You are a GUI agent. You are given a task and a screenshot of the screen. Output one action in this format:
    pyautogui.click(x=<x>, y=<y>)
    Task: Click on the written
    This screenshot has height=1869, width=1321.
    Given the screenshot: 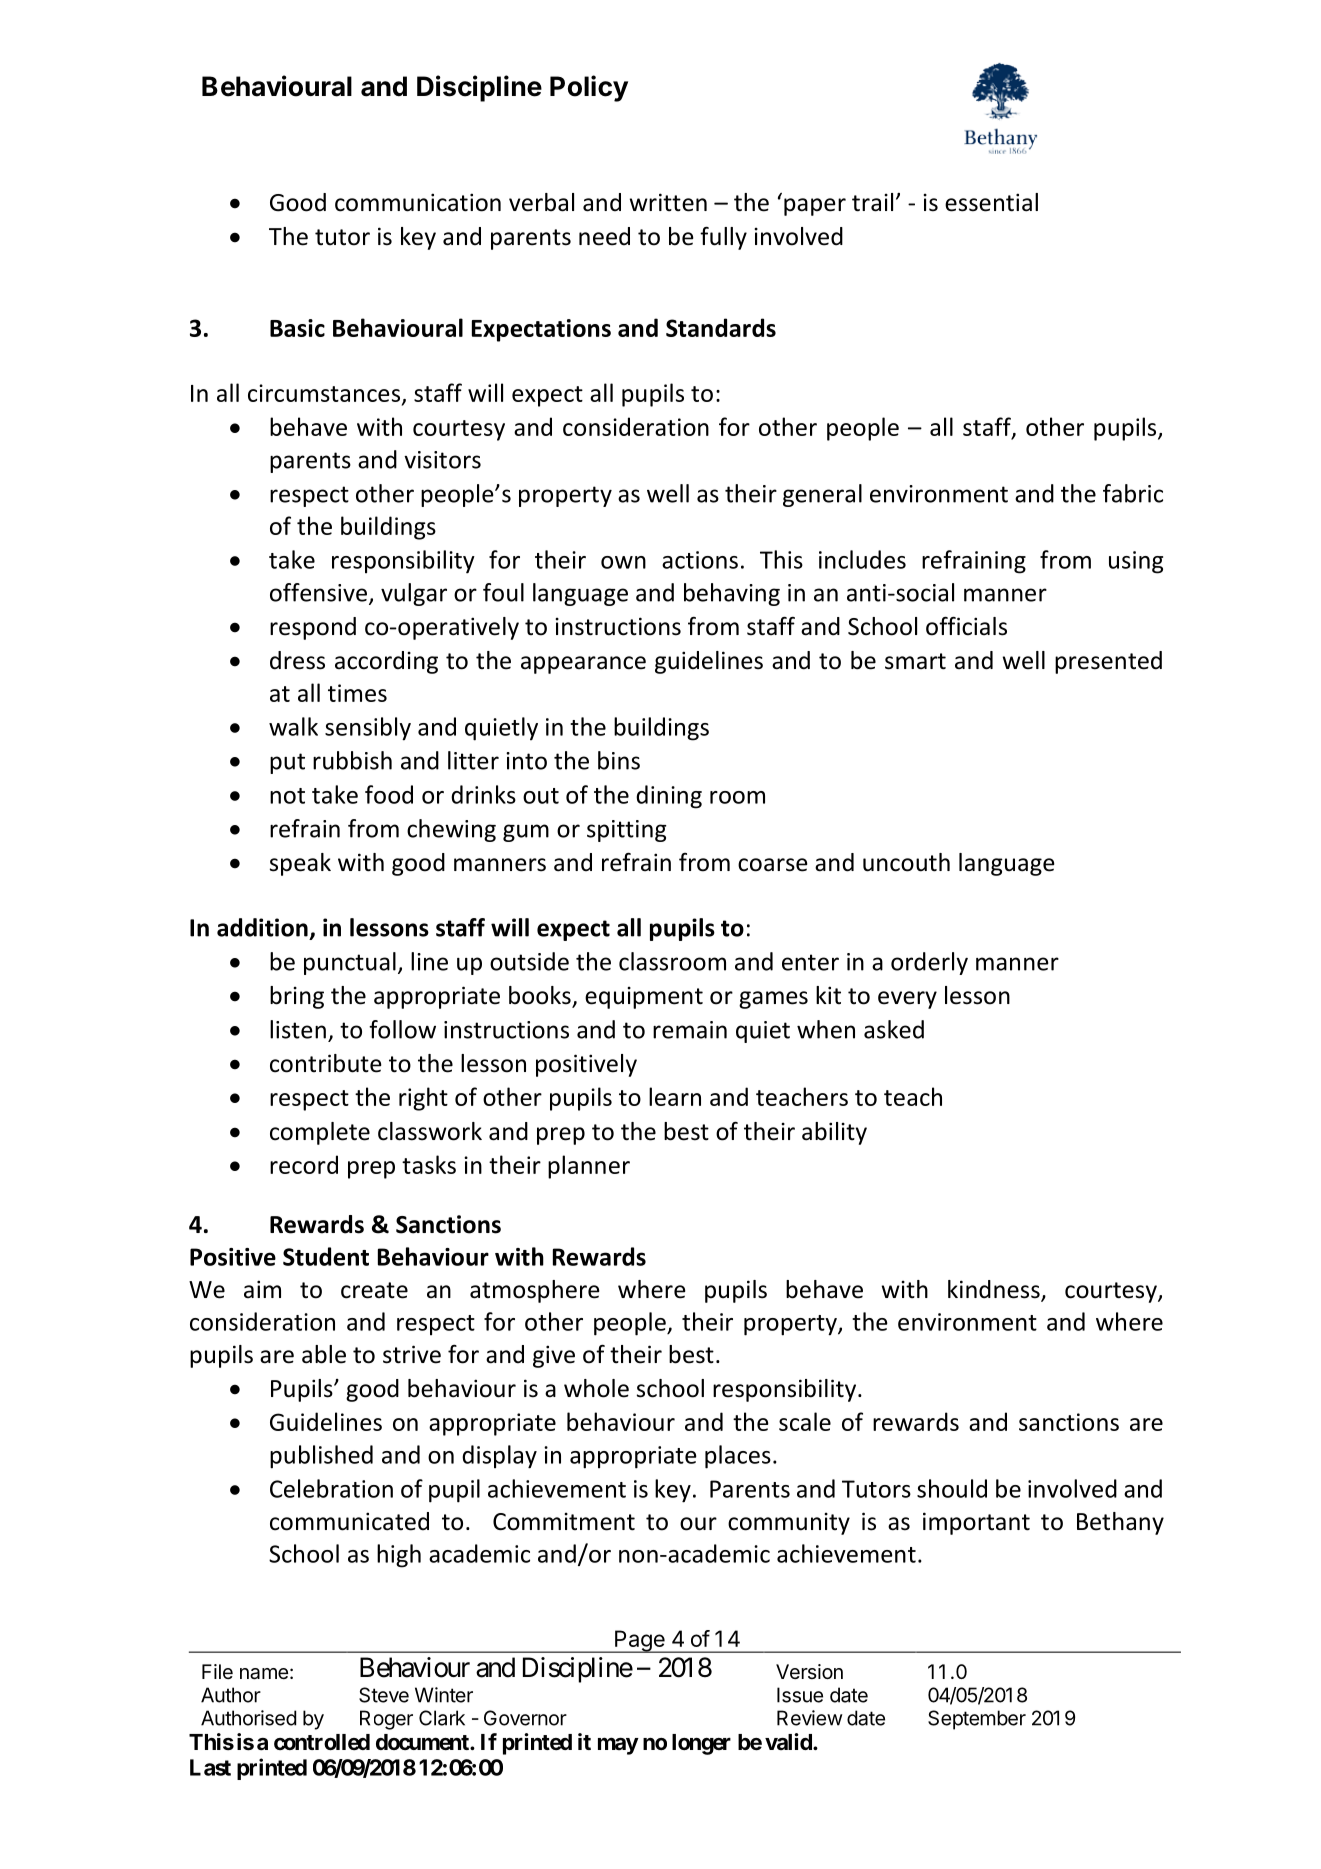 What is the action you would take?
    pyautogui.click(x=668, y=202)
